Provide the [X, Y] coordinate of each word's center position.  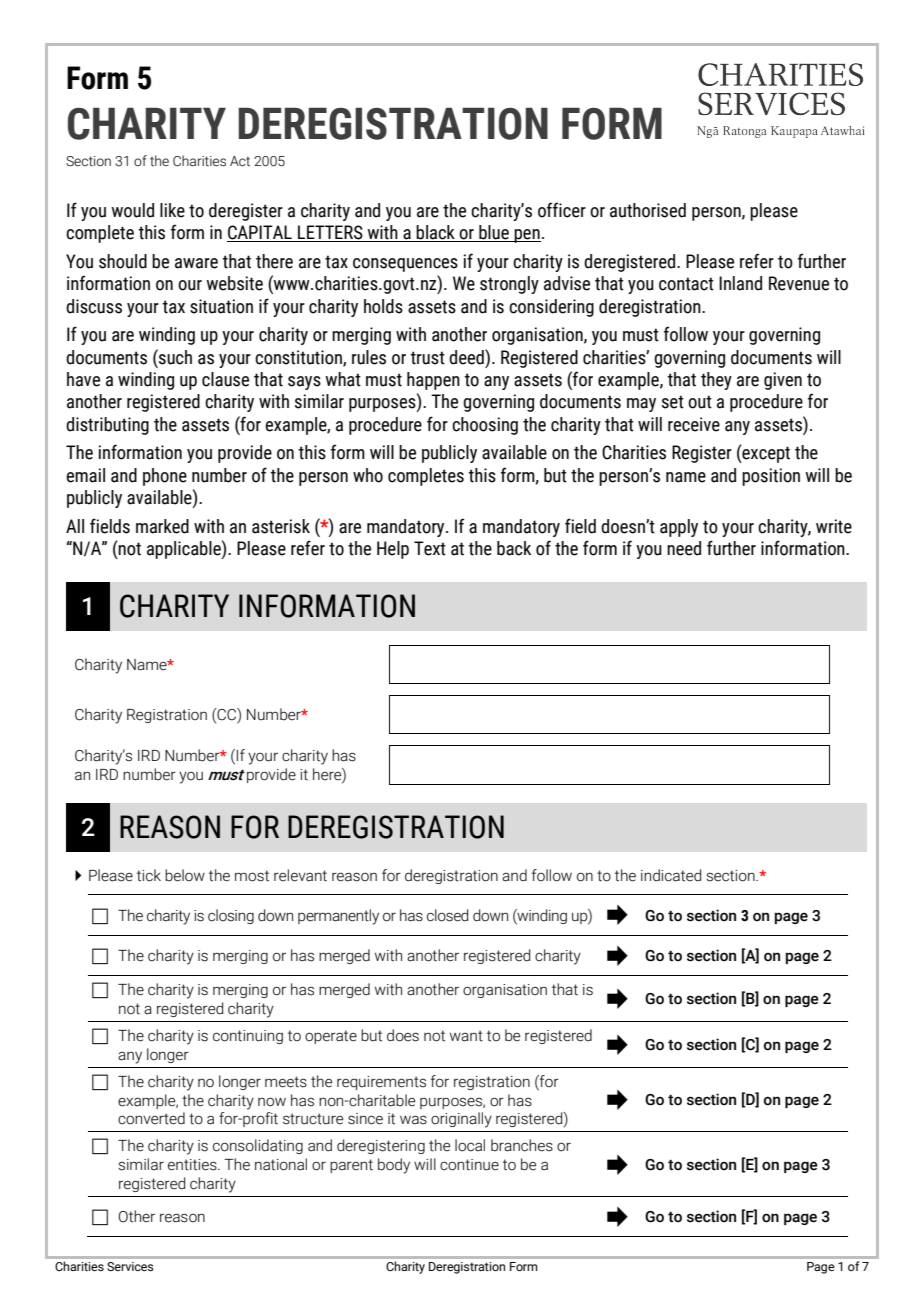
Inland [740, 283]
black [436, 233]
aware [196, 263]
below [185, 875]
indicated [671, 875]
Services [130, 1266]
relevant [300, 875]
